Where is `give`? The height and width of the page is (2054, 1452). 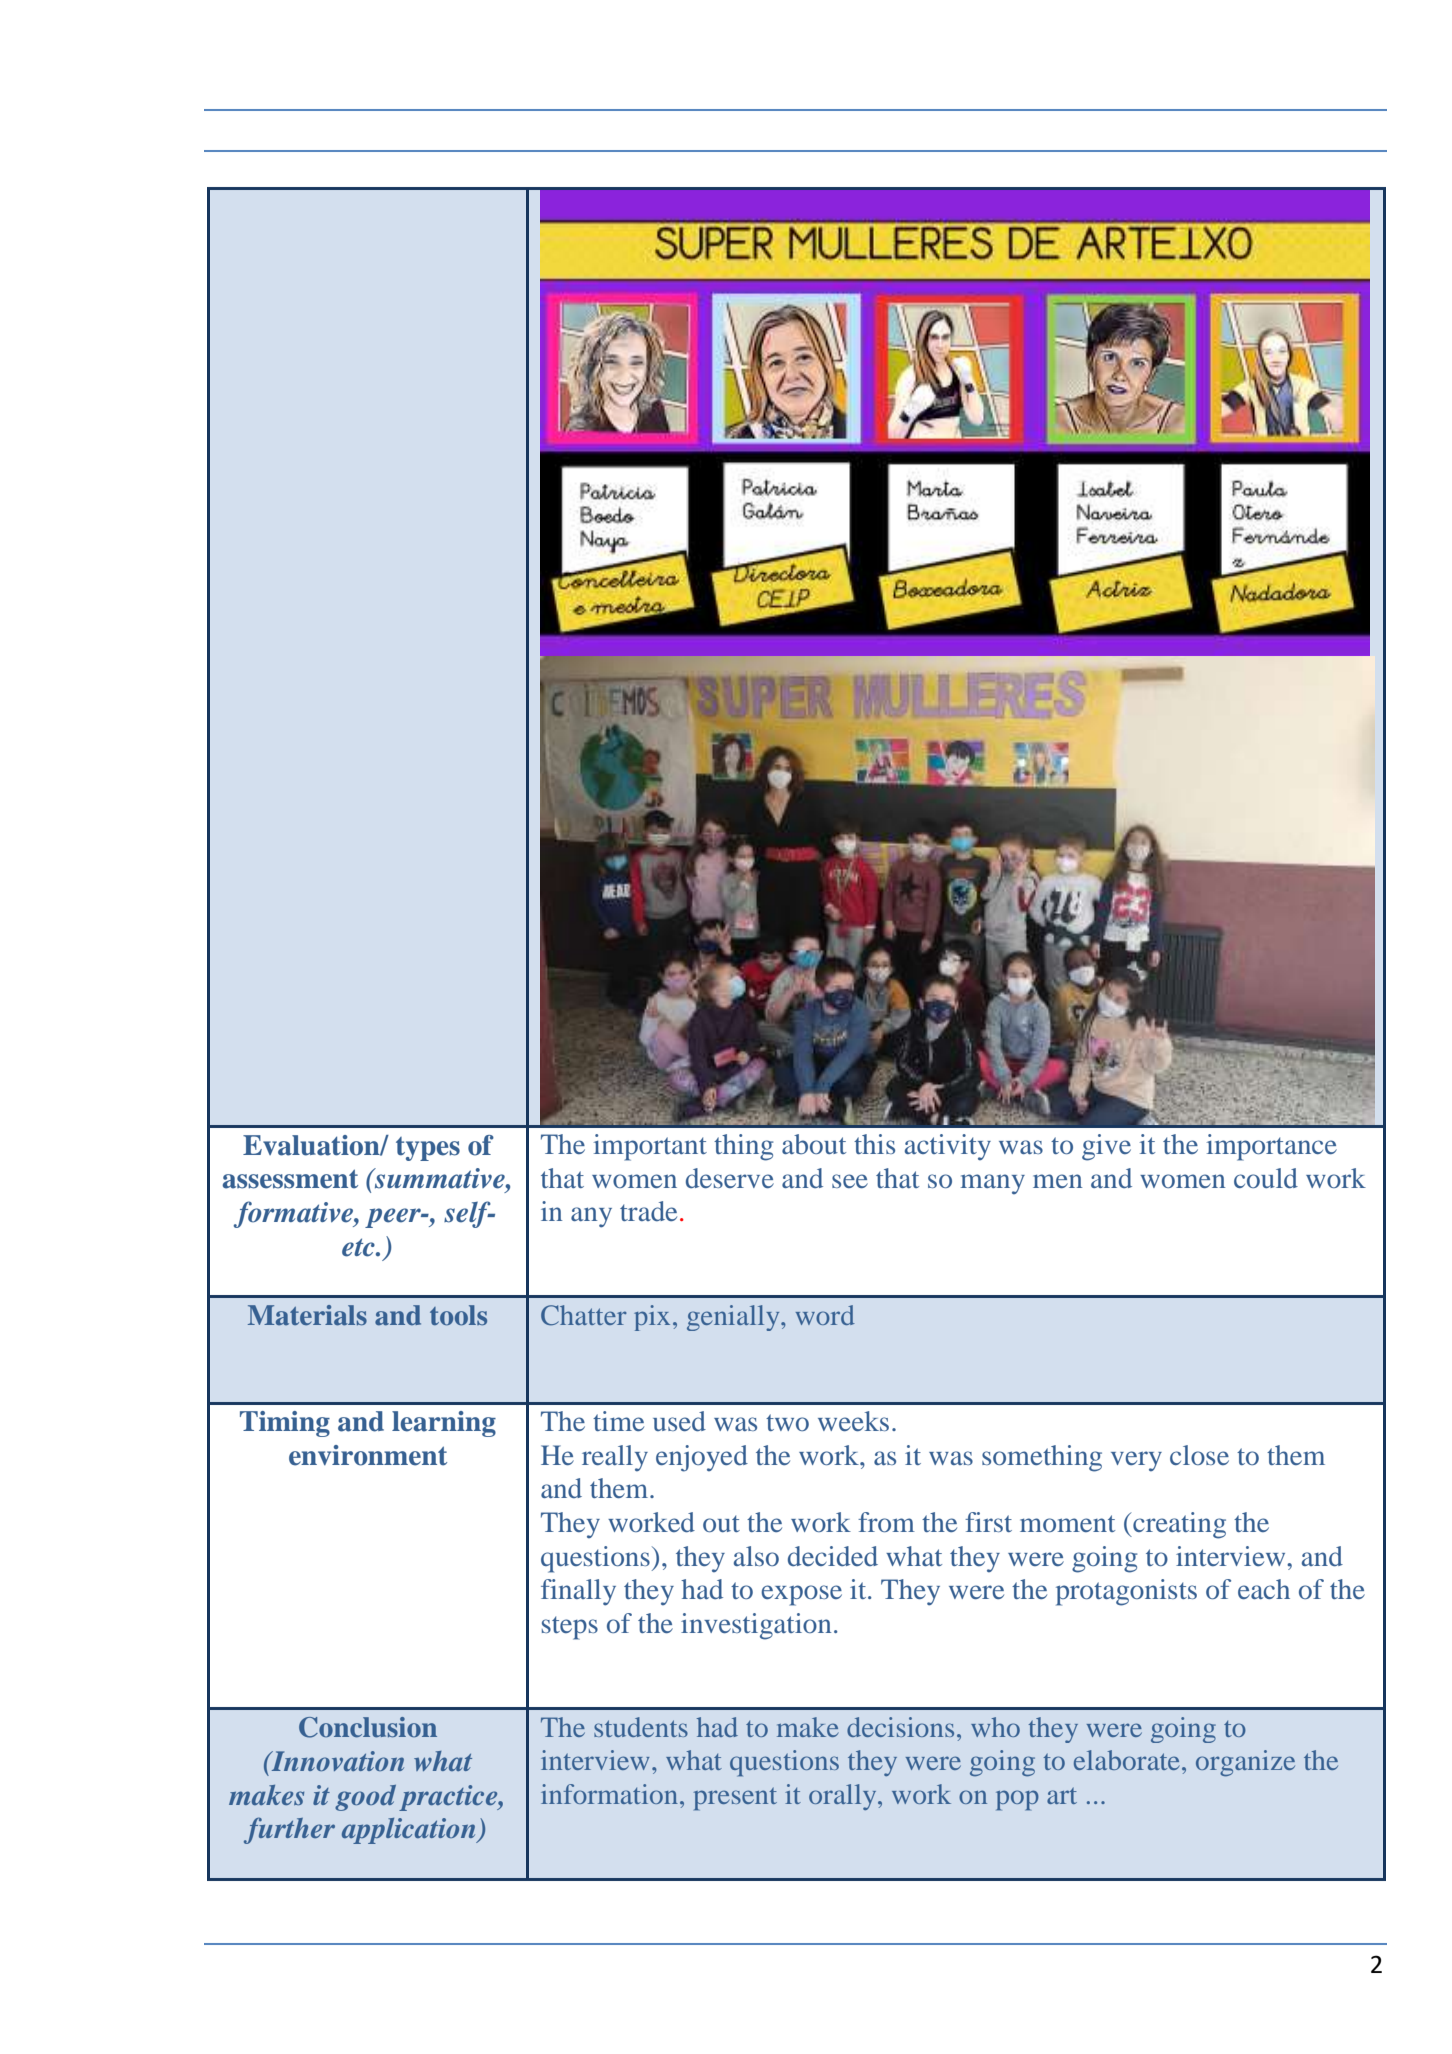 give is located at coordinates (1106, 1147).
